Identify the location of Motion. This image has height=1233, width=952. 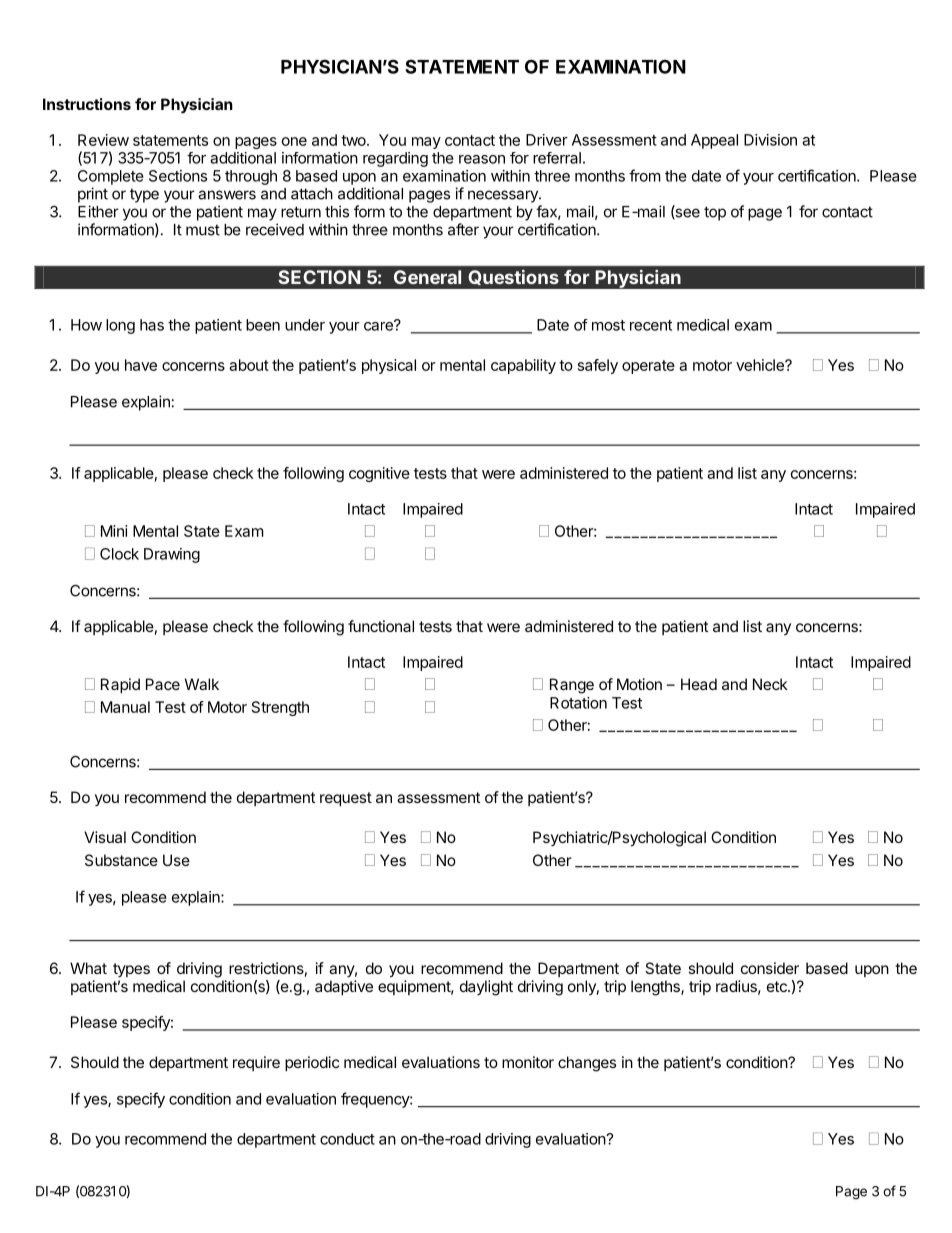
(639, 684).
